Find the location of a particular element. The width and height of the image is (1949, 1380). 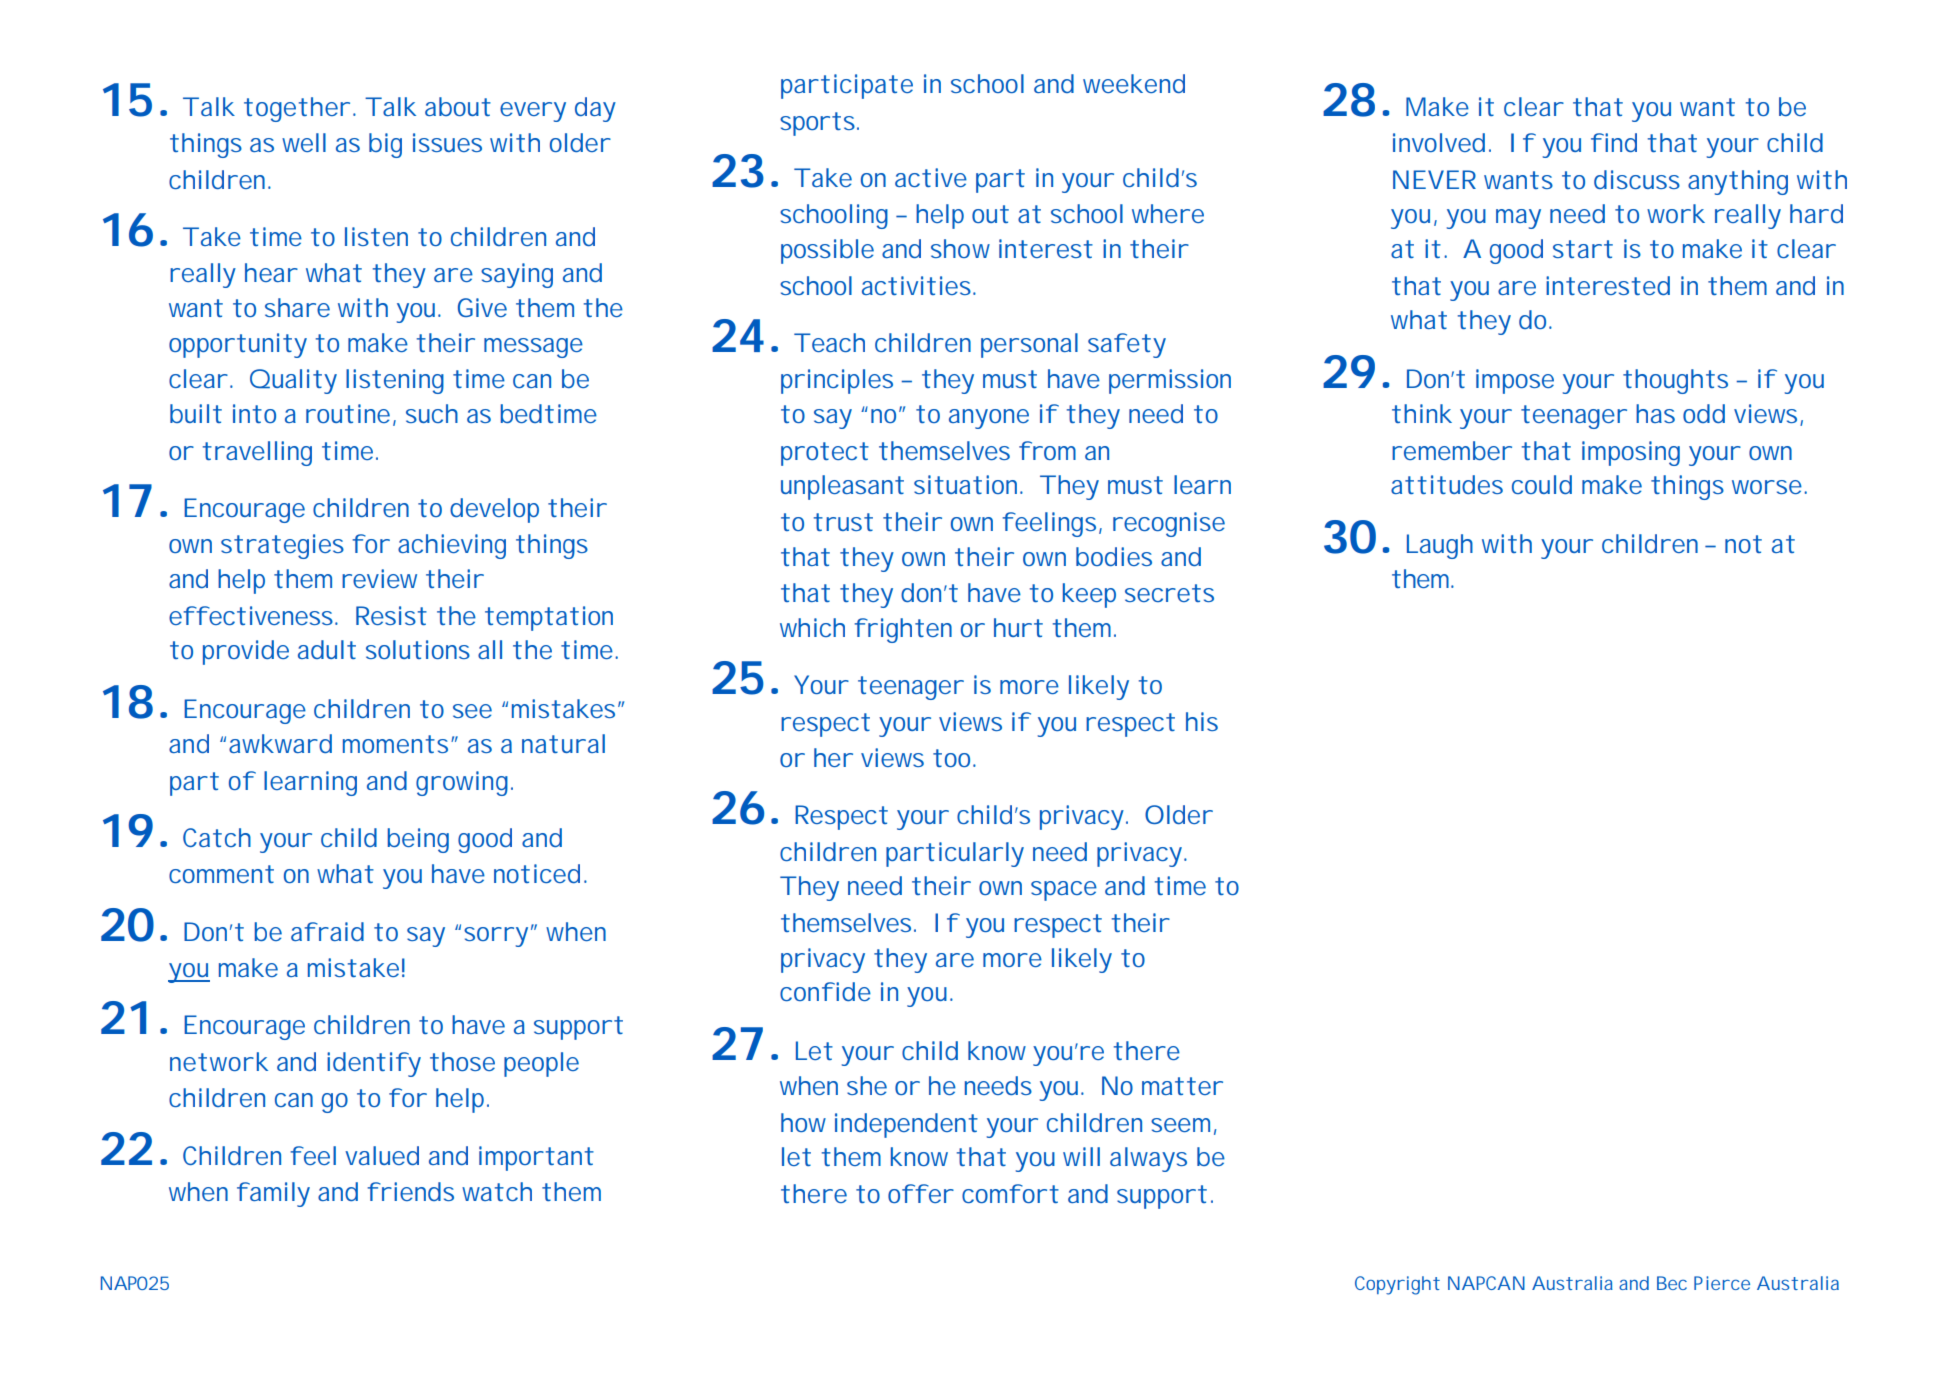

confide is located at coordinates (825, 991).
